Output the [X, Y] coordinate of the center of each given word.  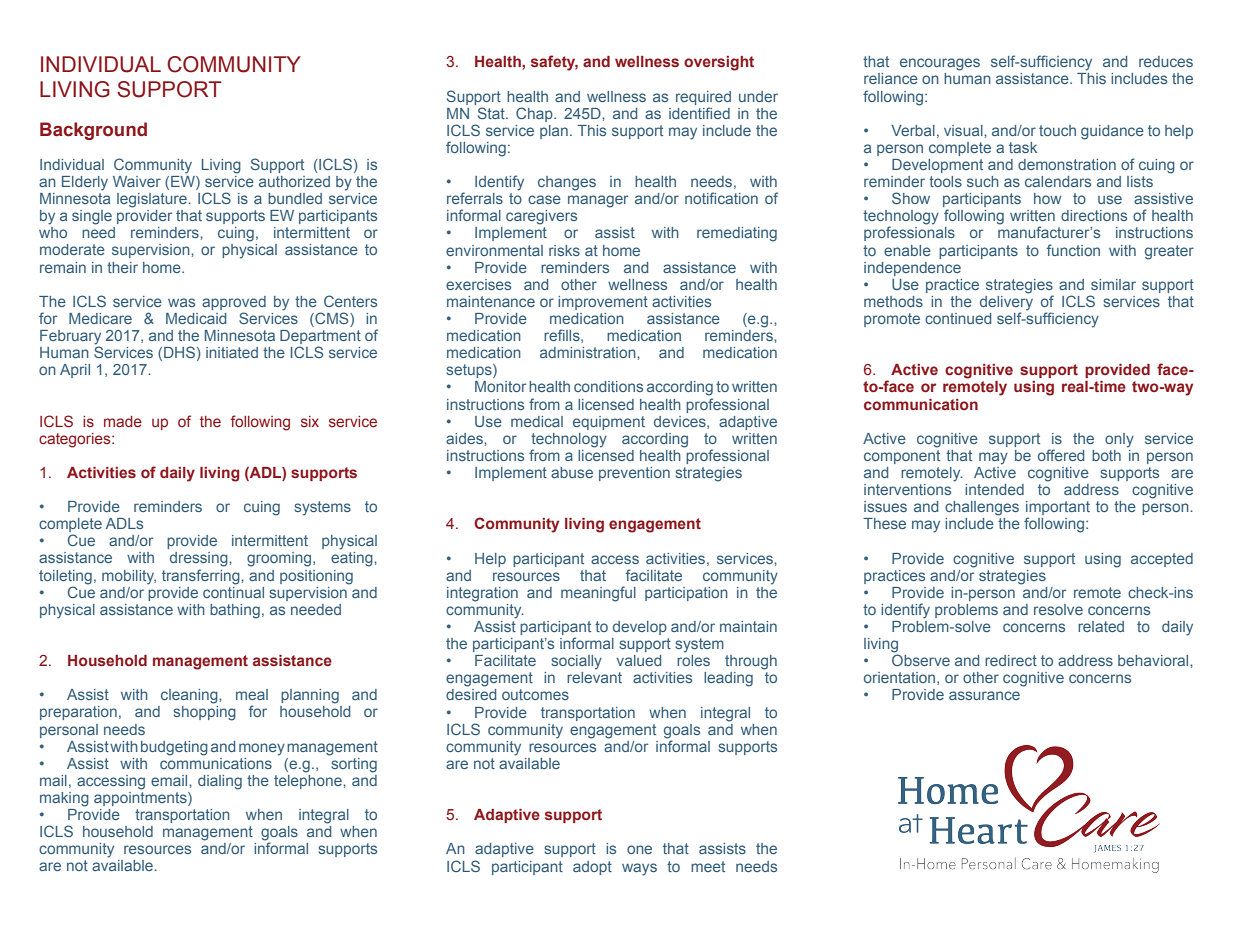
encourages [940, 64]
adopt [592, 868]
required [703, 98]
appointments [141, 797]
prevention [634, 474]
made [123, 421]
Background [93, 131]
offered [1061, 455]
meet [708, 866]
